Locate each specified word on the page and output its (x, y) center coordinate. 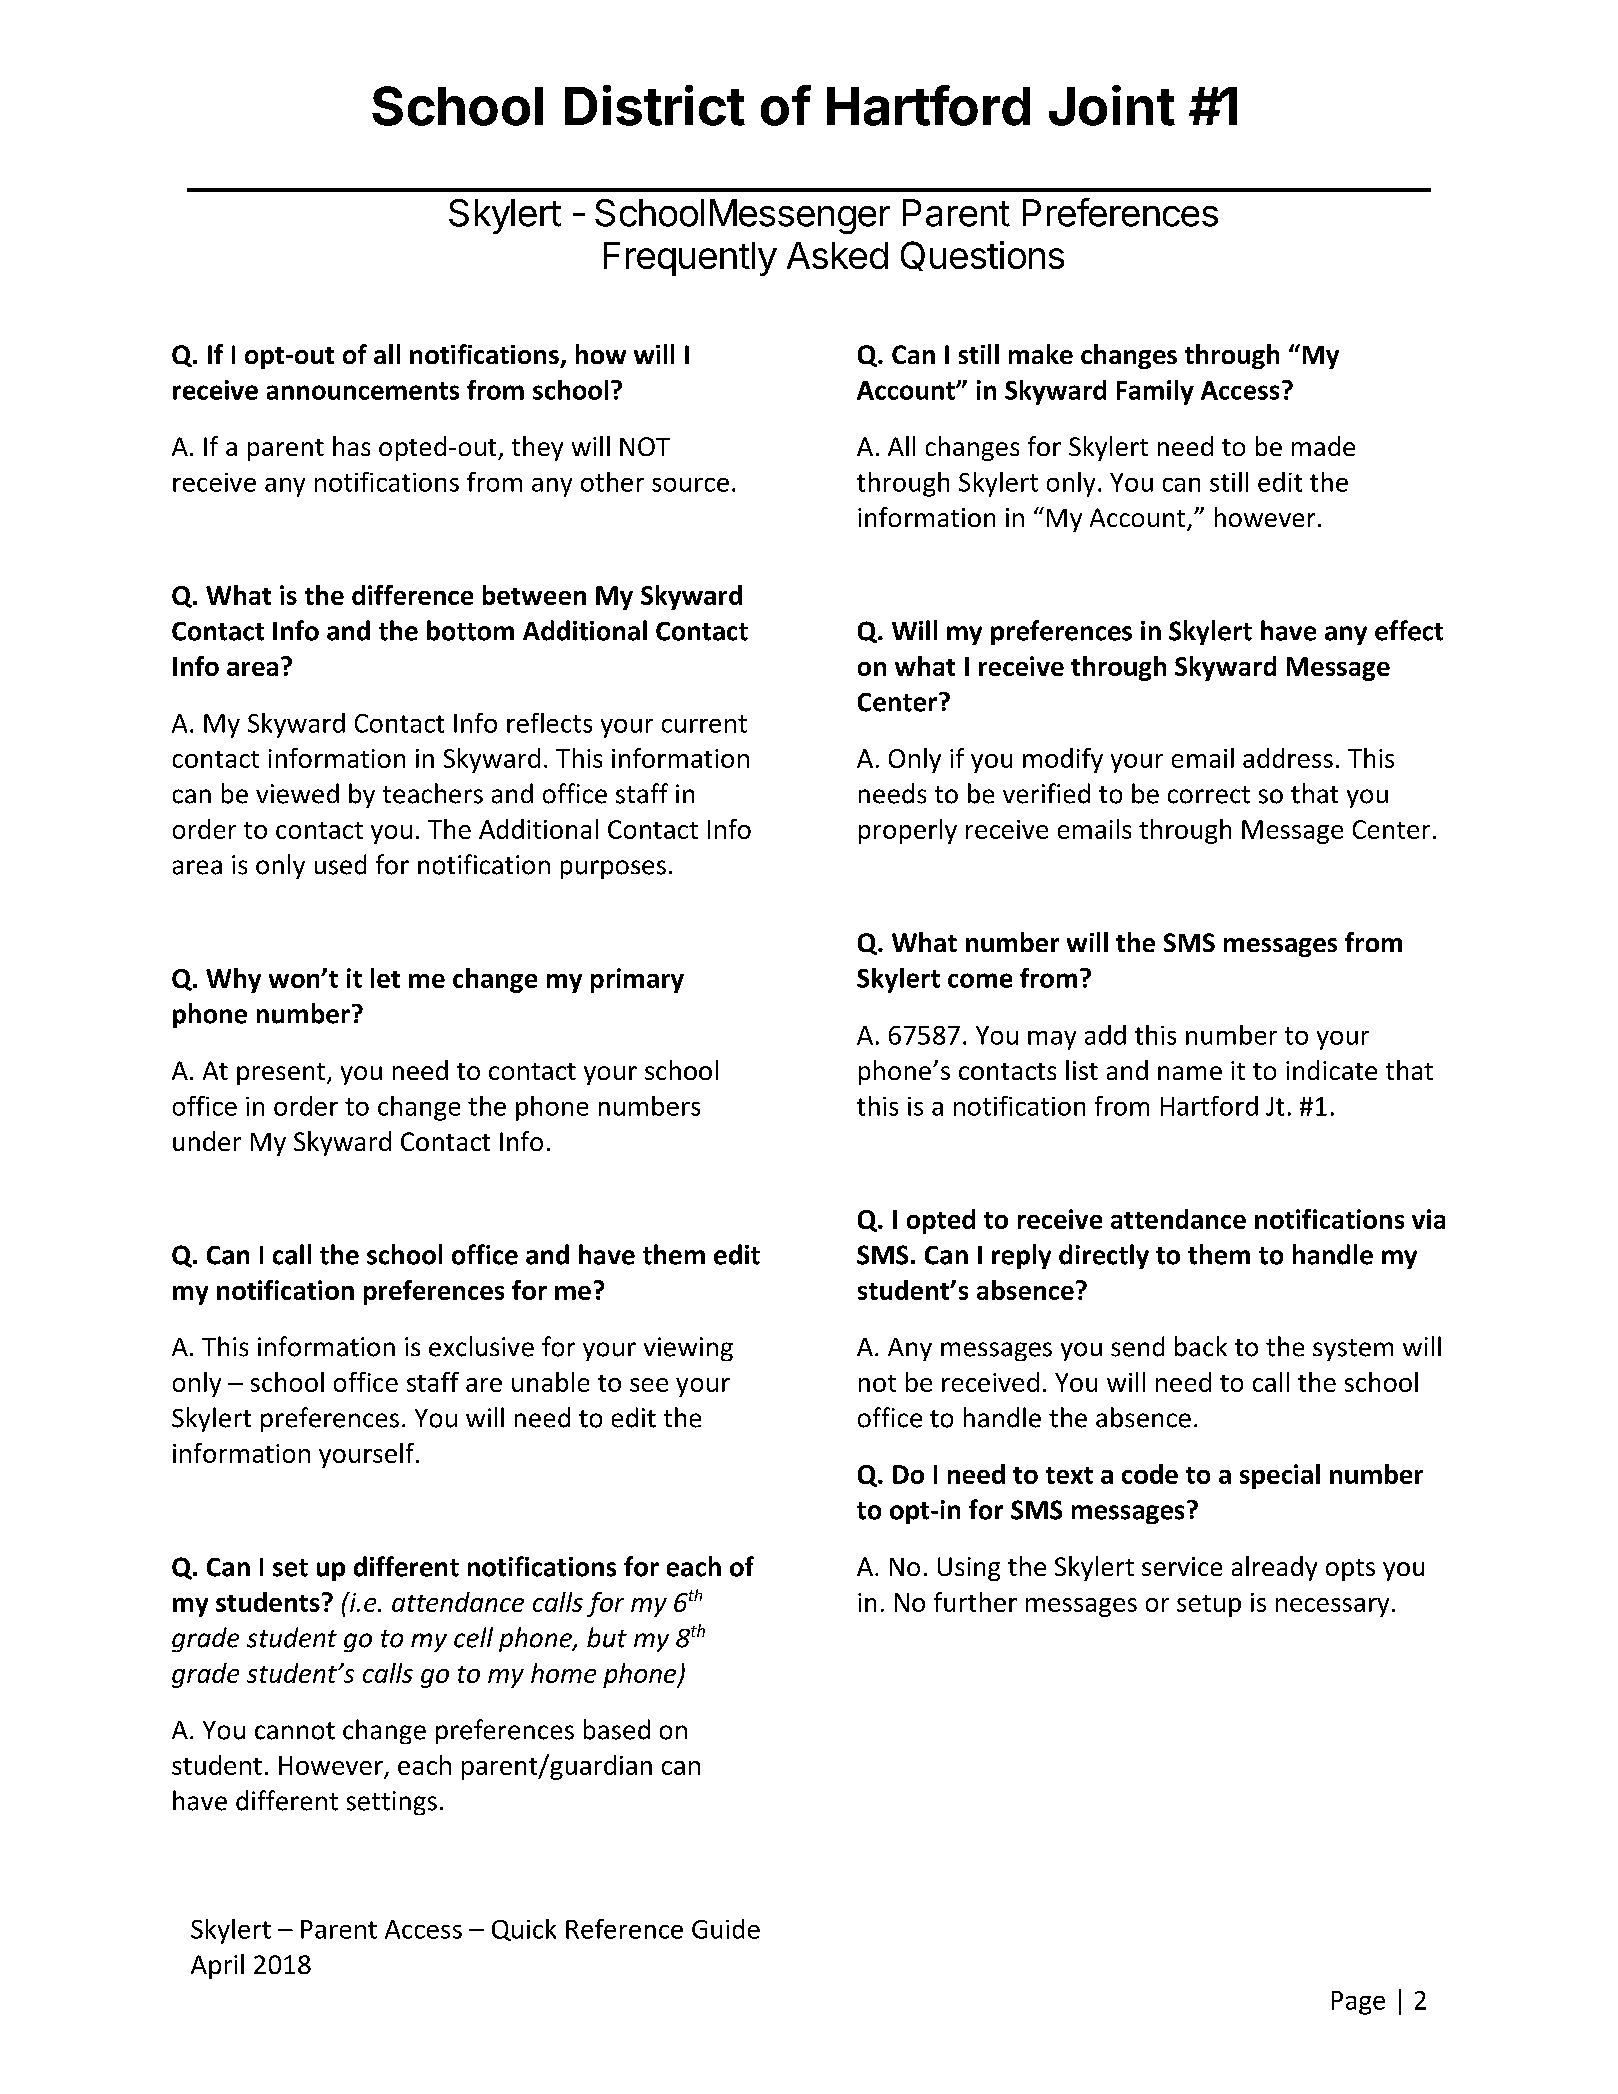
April (217, 1966)
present (282, 1074)
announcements (363, 391)
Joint (1112, 105)
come (980, 980)
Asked (837, 255)
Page (1358, 2003)
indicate (1331, 1070)
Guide (726, 1929)
